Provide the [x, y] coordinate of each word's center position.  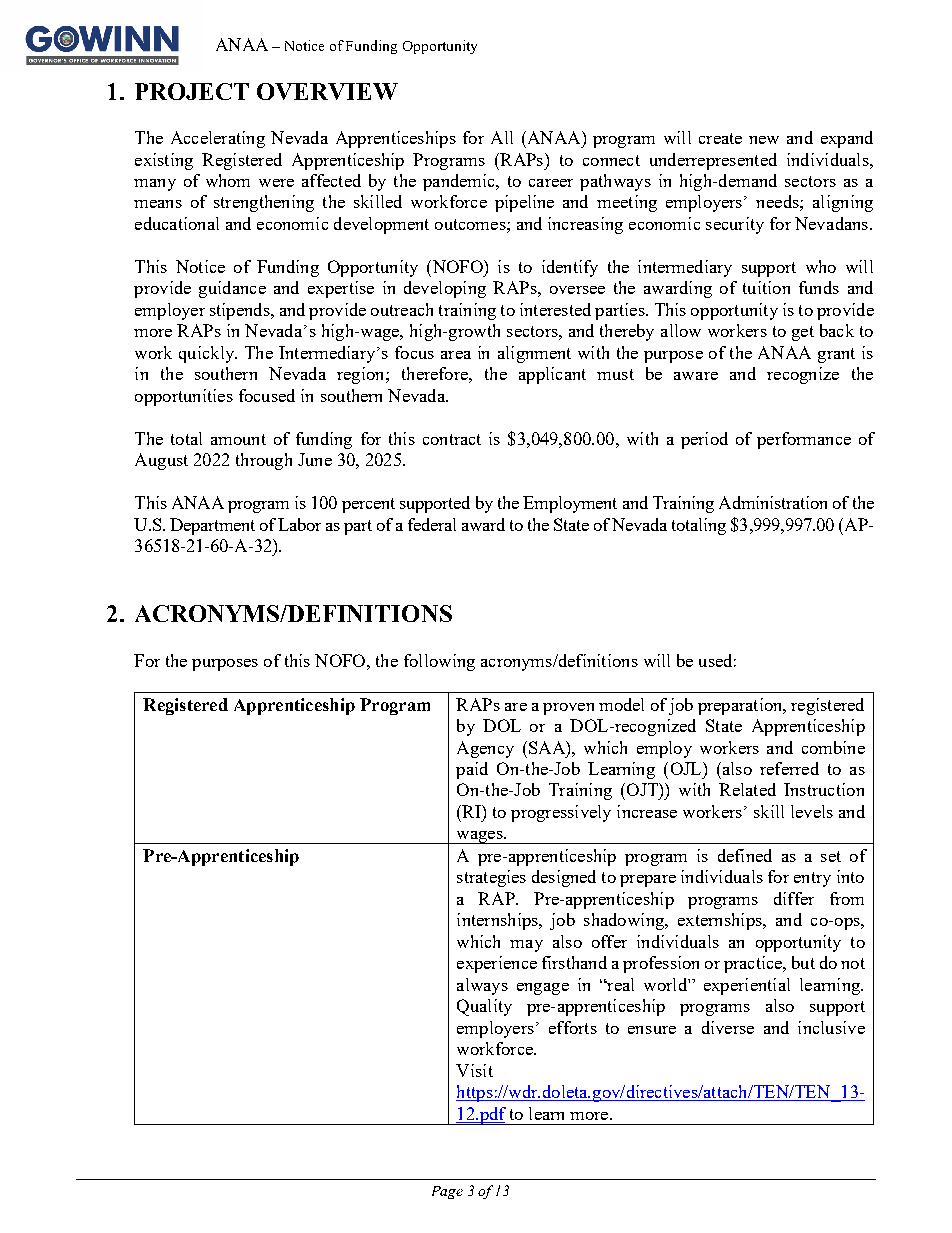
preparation [741, 706]
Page [447, 1192]
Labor [299, 524]
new [764, 140]
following [439, 662]
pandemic [460, 182]
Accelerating [218, 139]
